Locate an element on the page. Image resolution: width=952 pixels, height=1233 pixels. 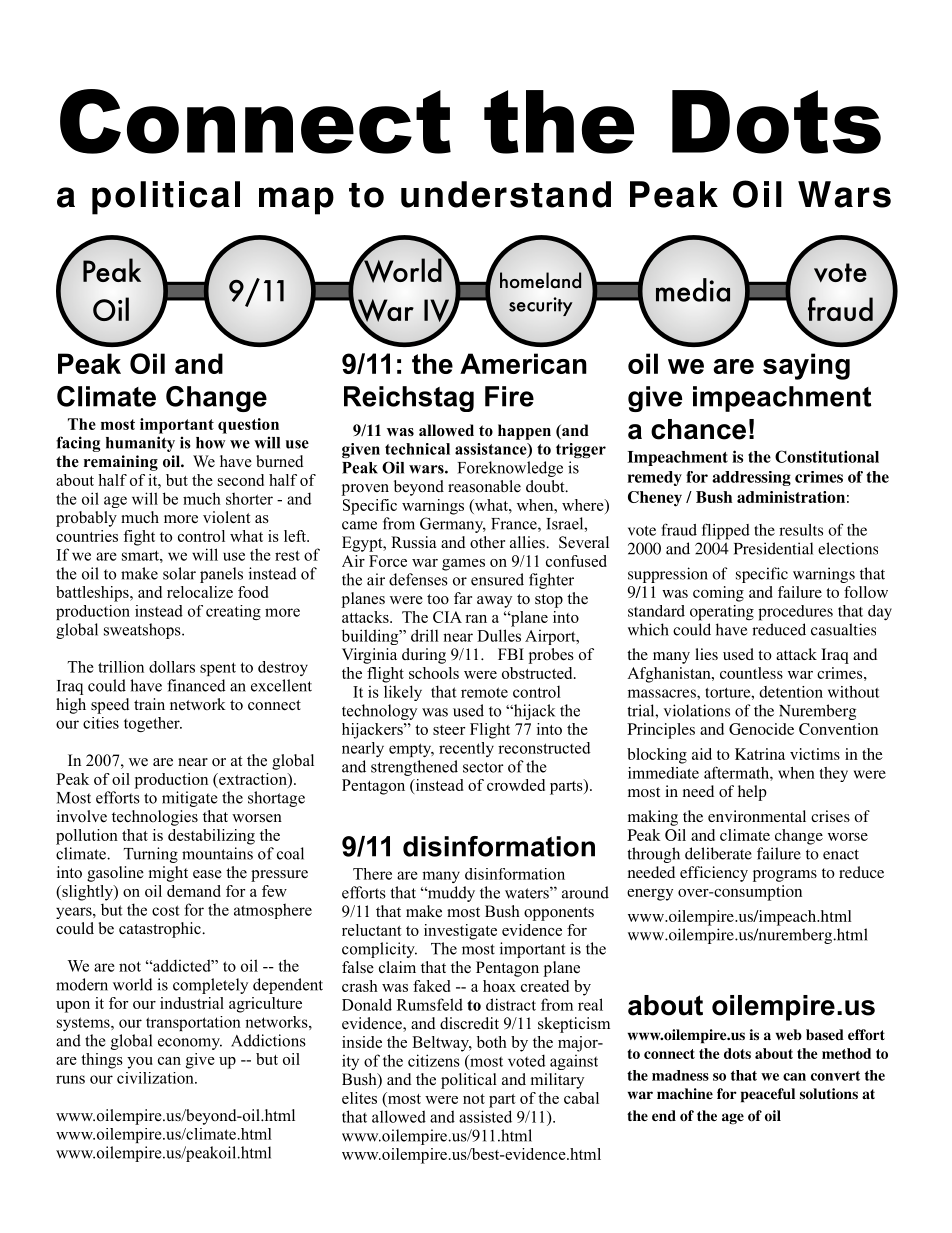
civilization is located at coordinates (156, 1078).
